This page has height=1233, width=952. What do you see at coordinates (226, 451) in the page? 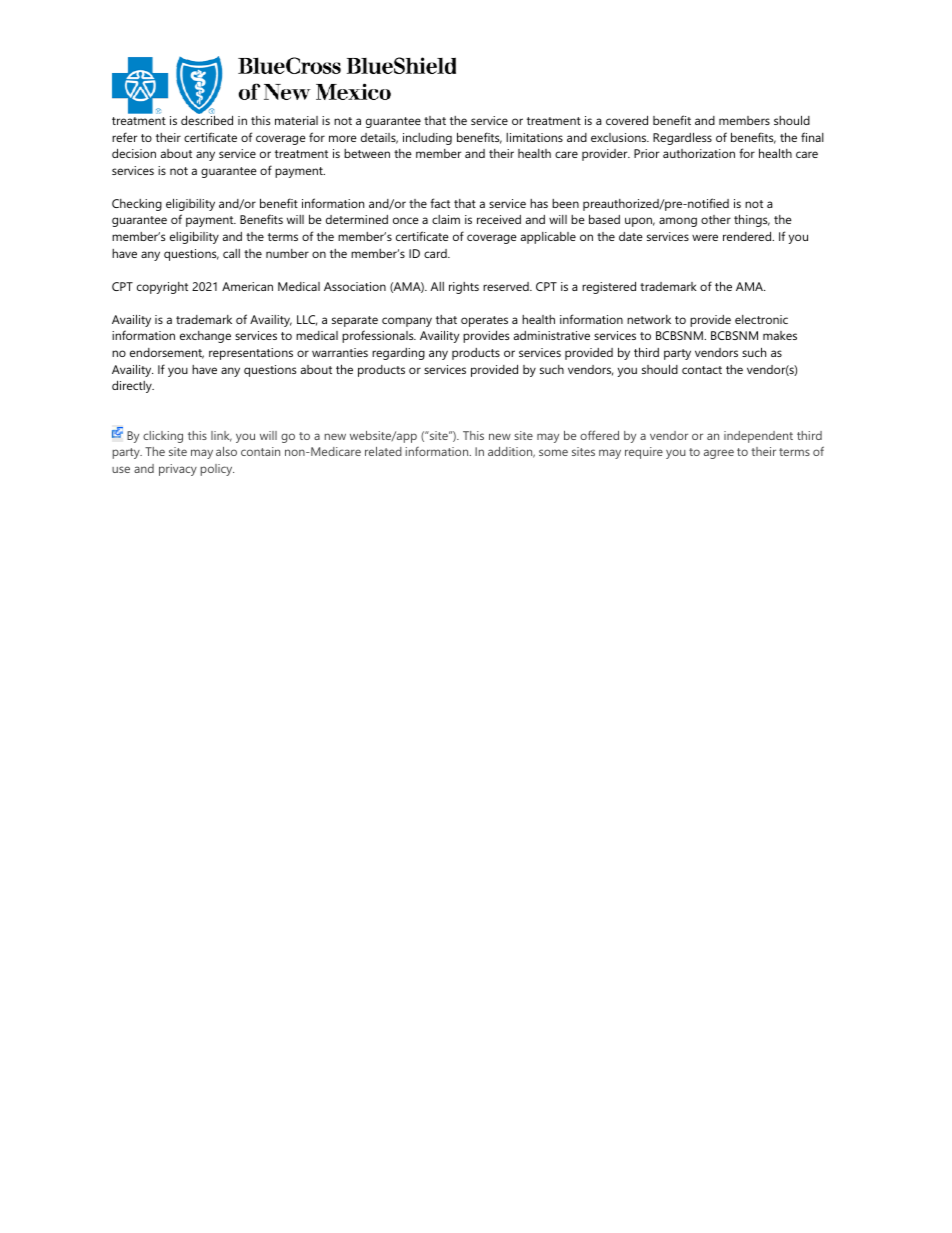
I see `also` at bounding box center [226, 451].
